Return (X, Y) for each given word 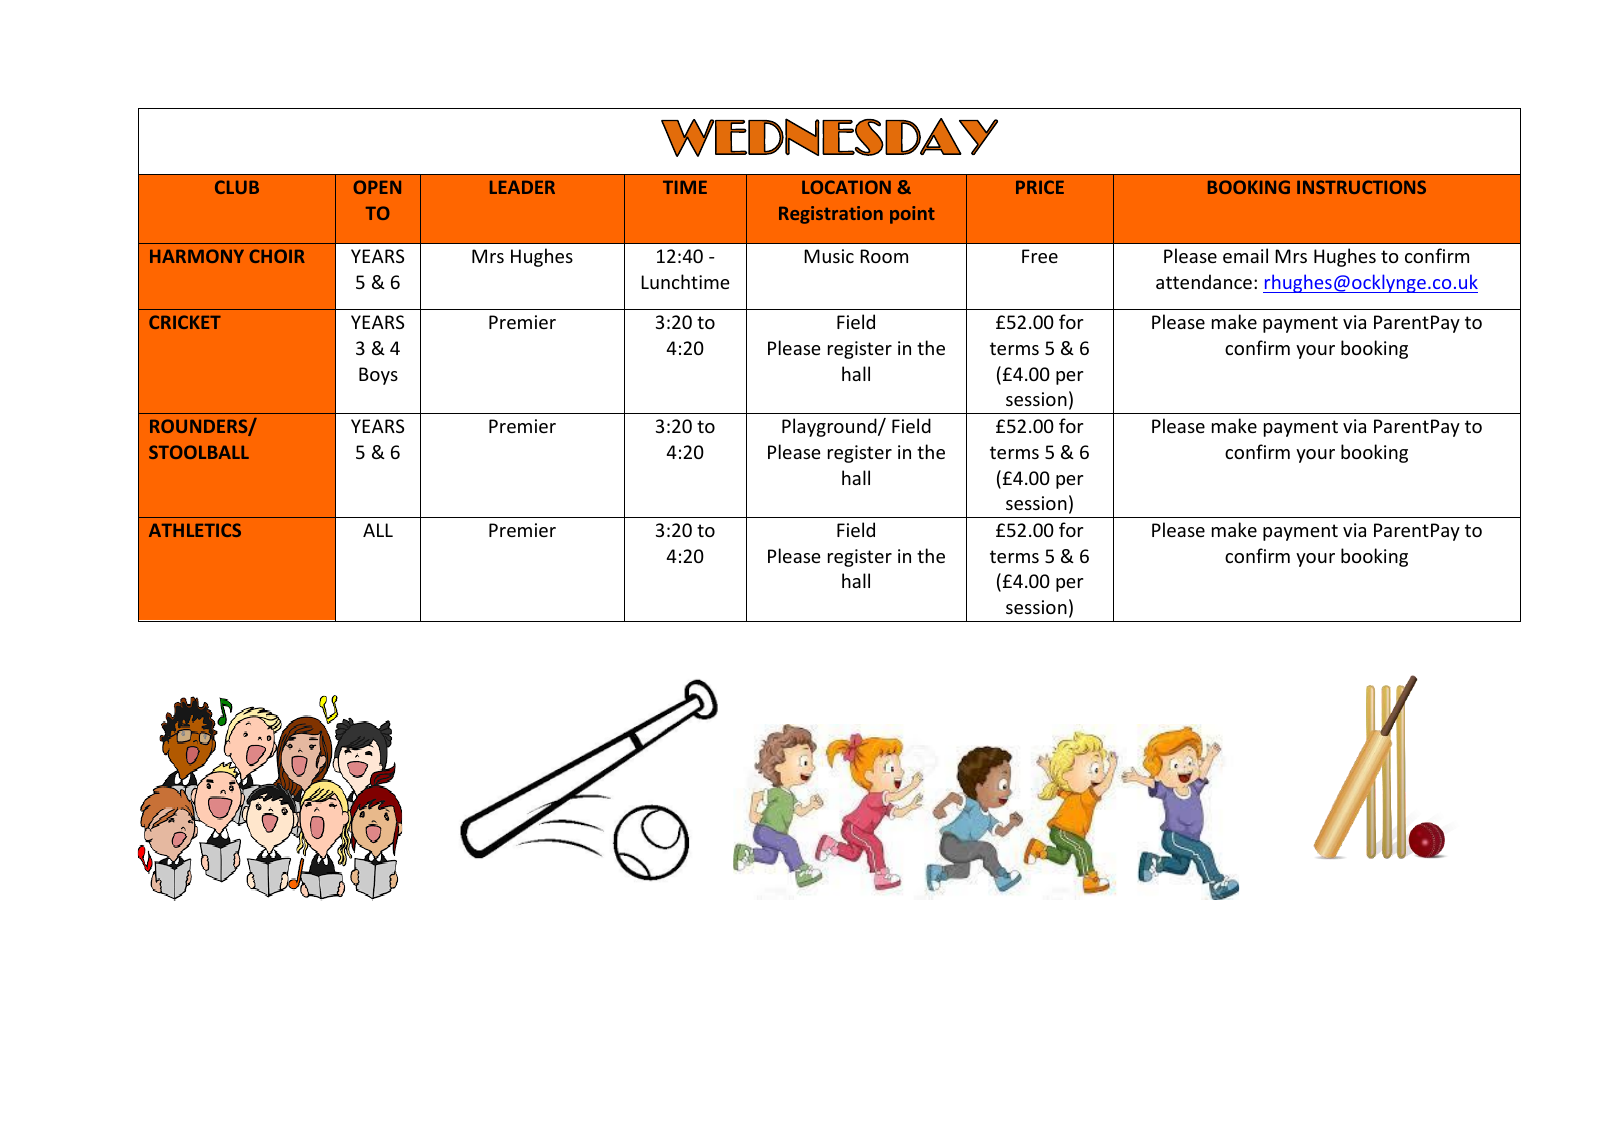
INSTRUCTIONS (1361, 187)
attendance (1204, 281)
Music (829, 256)
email (1245, 255)
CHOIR (277, 256)
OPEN (377, 187)
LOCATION (846, 187)
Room (884, 256)
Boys (378, 376)
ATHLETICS (195, 530)
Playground (830, 427)
